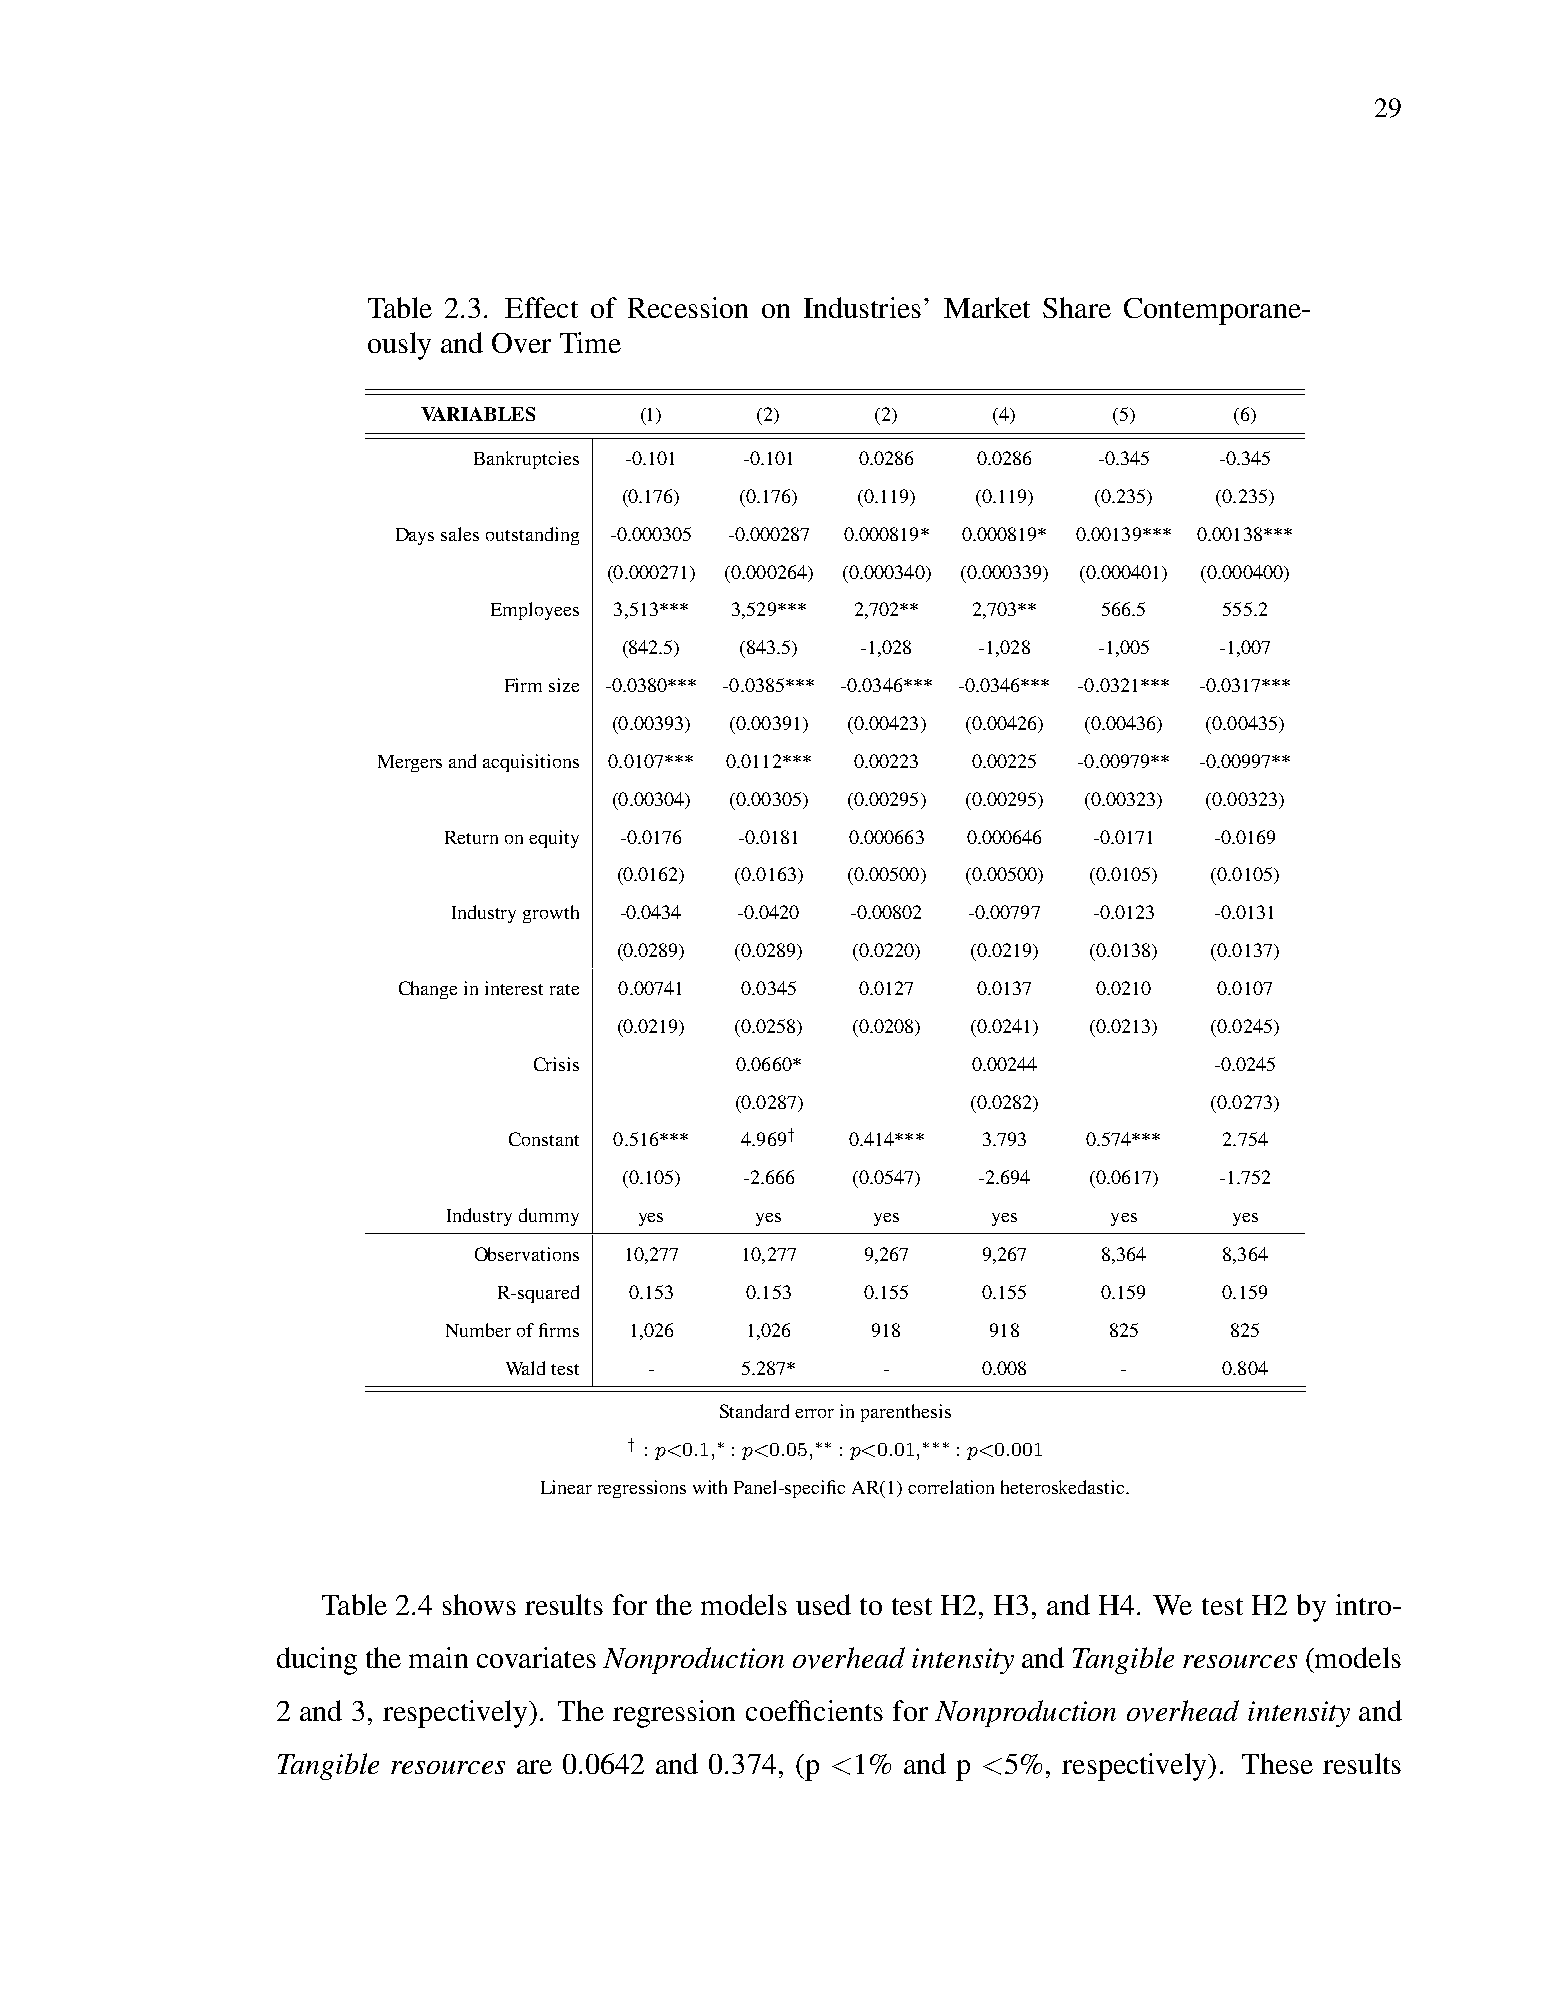  I want to click on covariates, so click(536, 1657).
